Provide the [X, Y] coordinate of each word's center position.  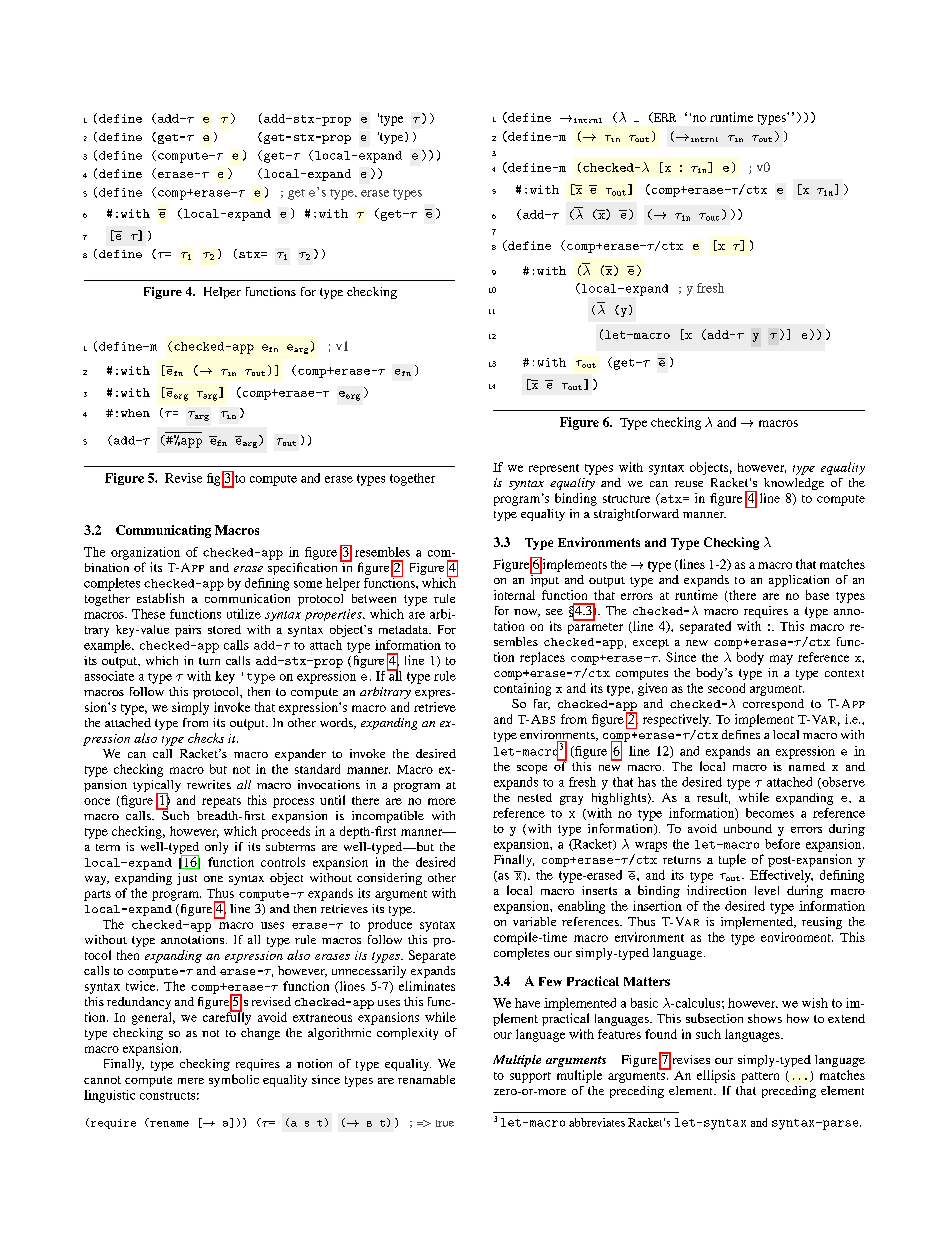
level [767, 890]
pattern [760, 1077]
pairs [188, 631]
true [445, 1123]
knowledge [794, 484]
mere [191, 1081]
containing [522, 689]
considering [389, 879]
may [781, 660]
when [135, 413]
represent [554, 469]
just [187, 879]
